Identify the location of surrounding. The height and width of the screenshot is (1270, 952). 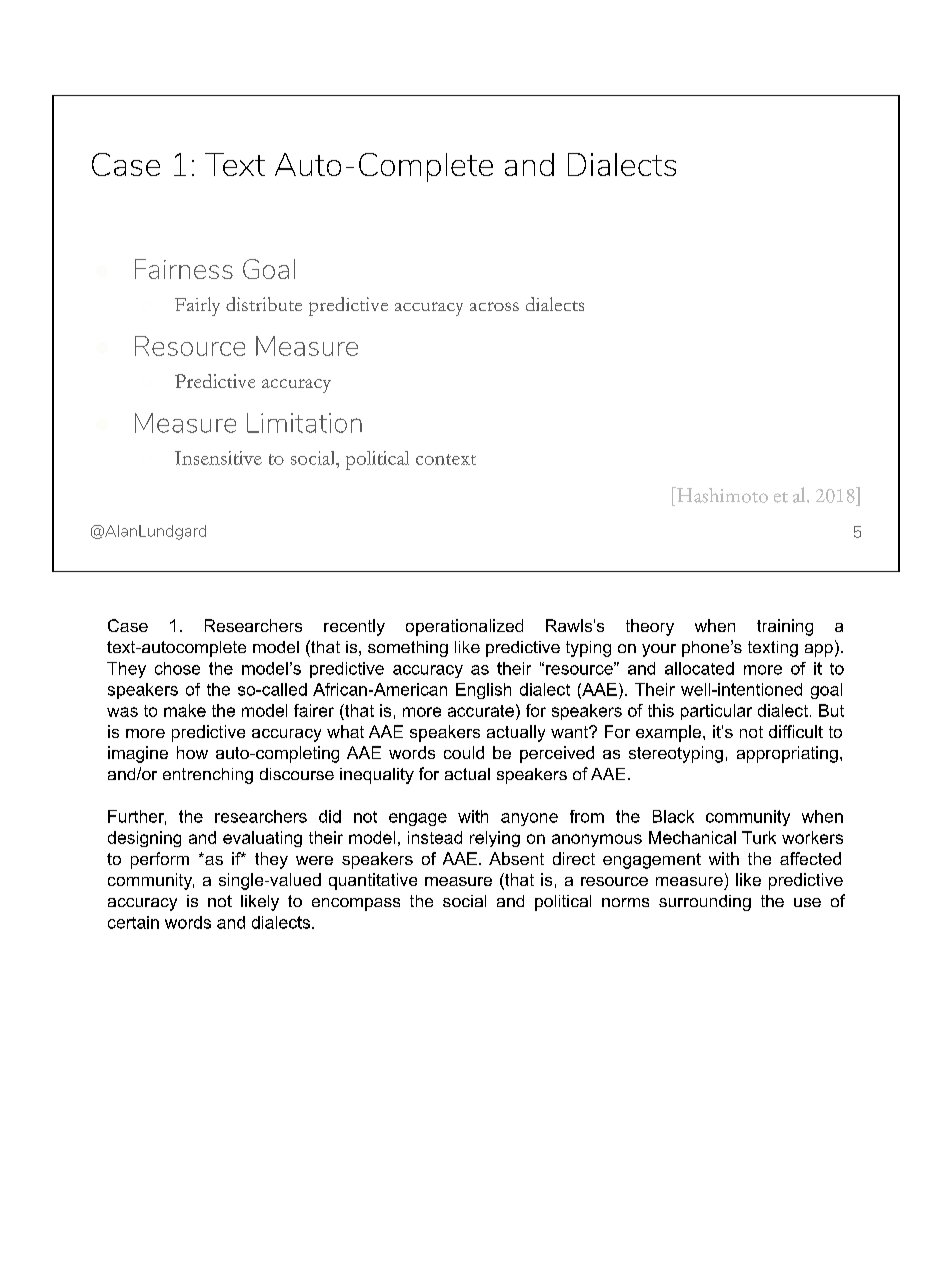
(705, 903).
